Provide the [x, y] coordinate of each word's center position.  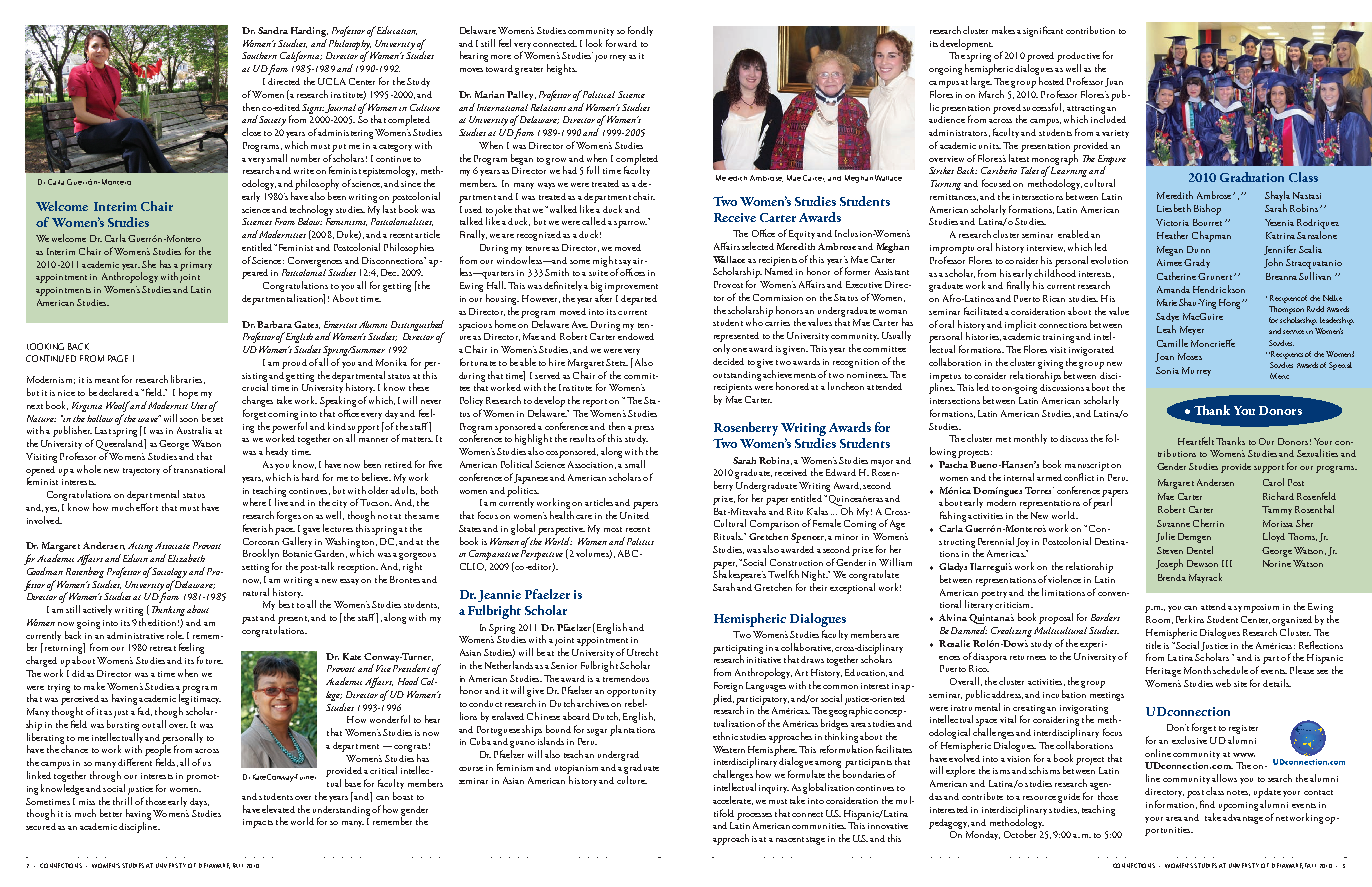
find [1207, 804]
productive [1078, 58]
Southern [259, 55]
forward [621, 43]
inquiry [774, 789]
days [199, 802]
